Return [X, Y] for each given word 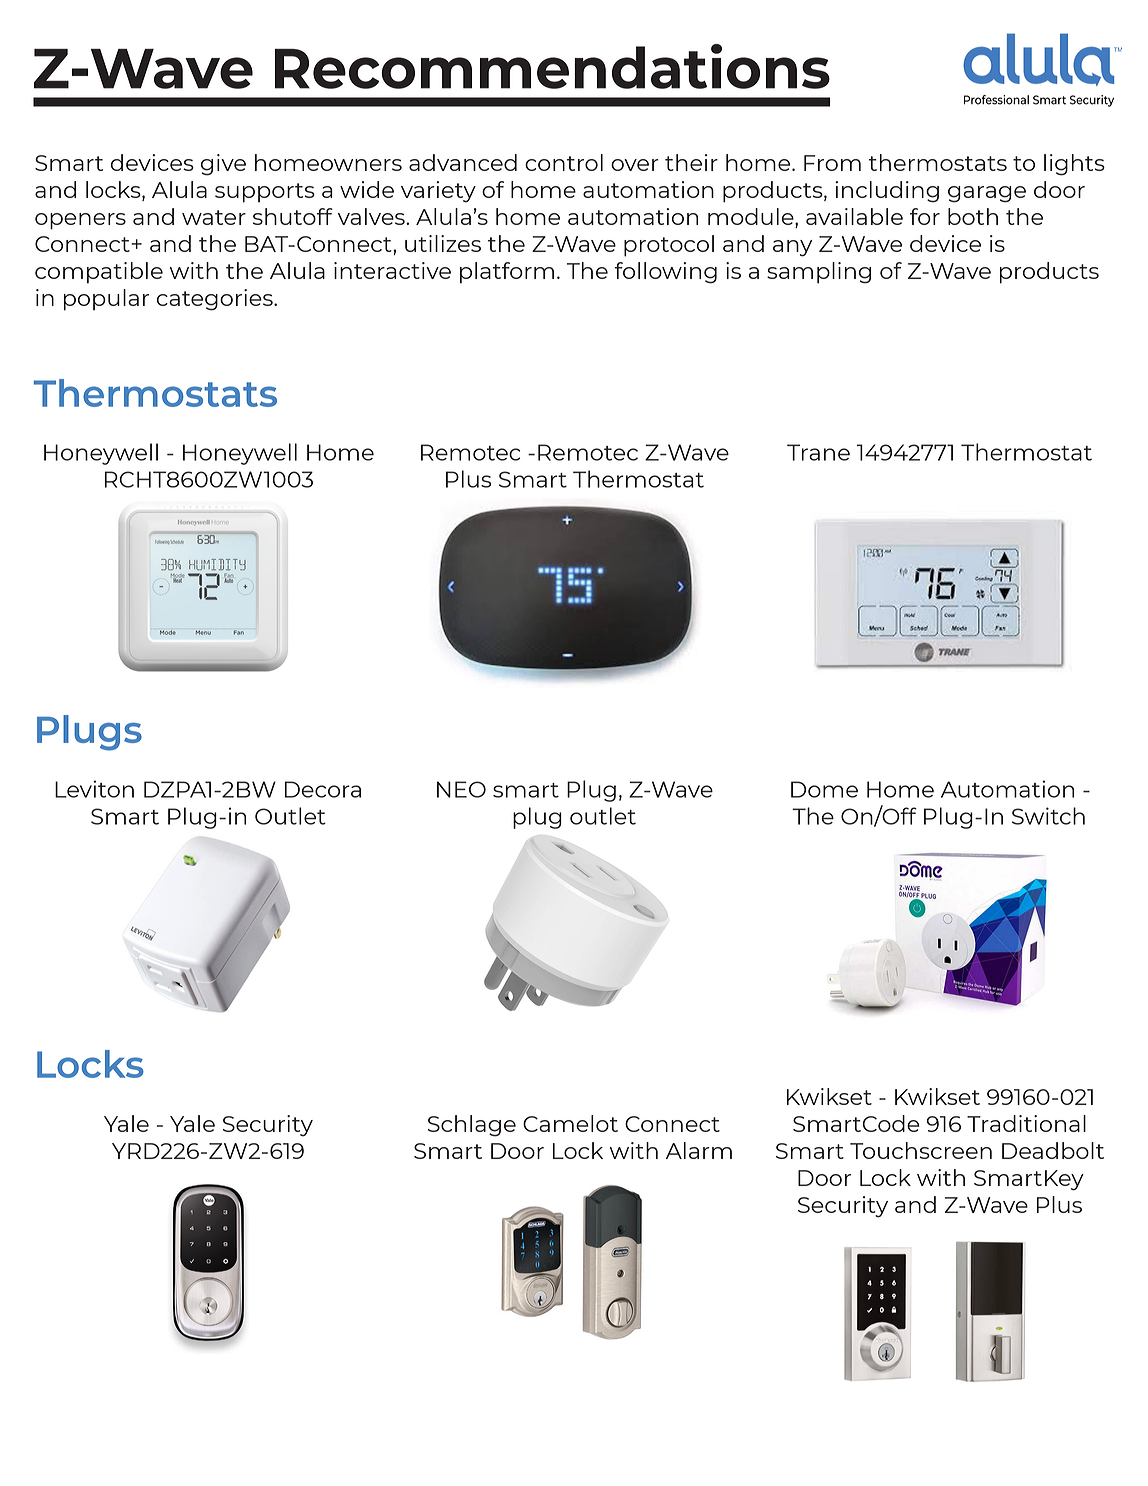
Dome [824, 789]
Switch [1048, 816]
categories [216, 300]
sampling [819, 273]
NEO [461, 789]
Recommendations [552, 66]
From [832, 163]
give [223, 165]
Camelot [570, 1123]
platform [507, 273]
